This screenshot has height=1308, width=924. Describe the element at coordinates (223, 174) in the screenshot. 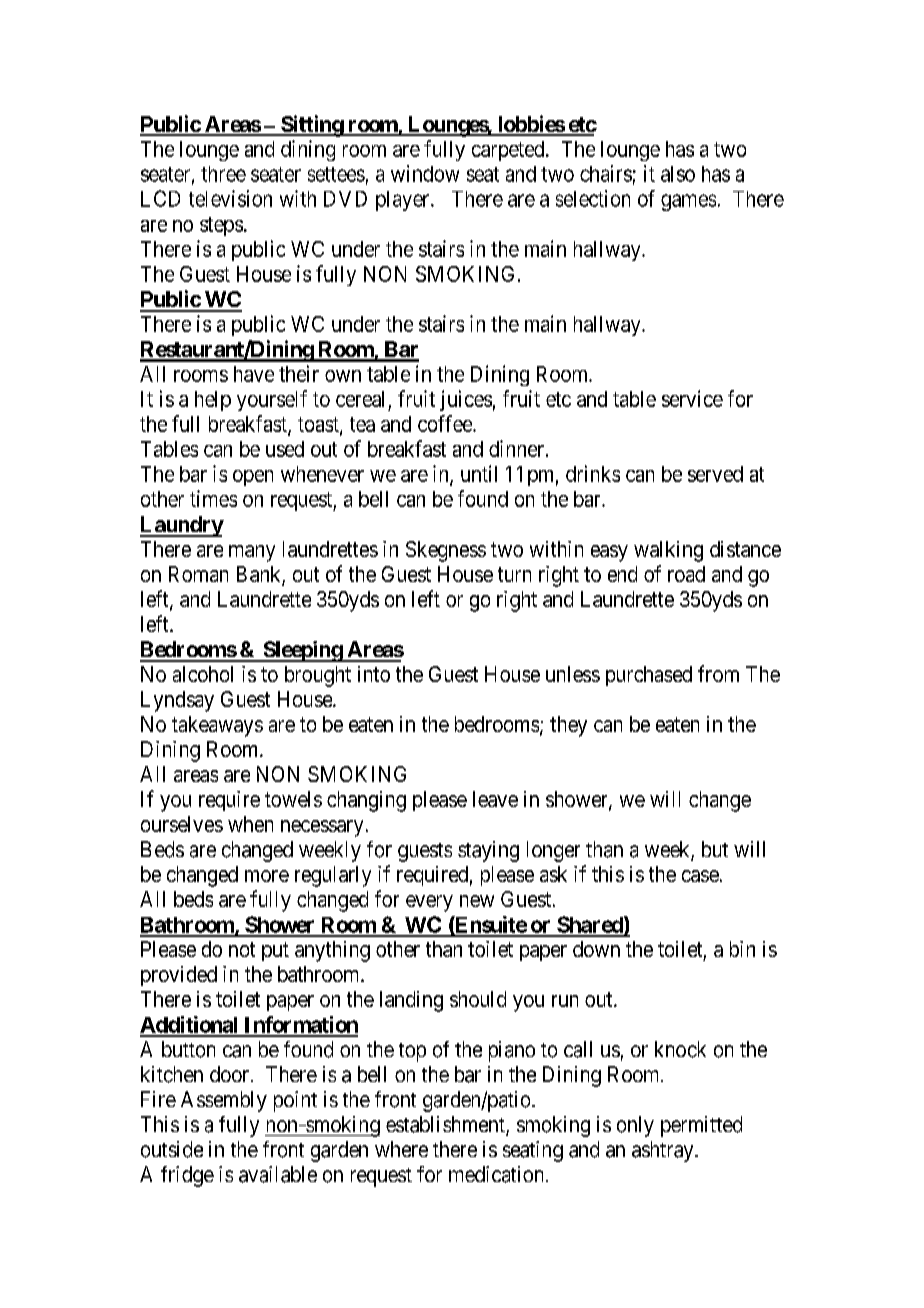

I see `three` at that location.
